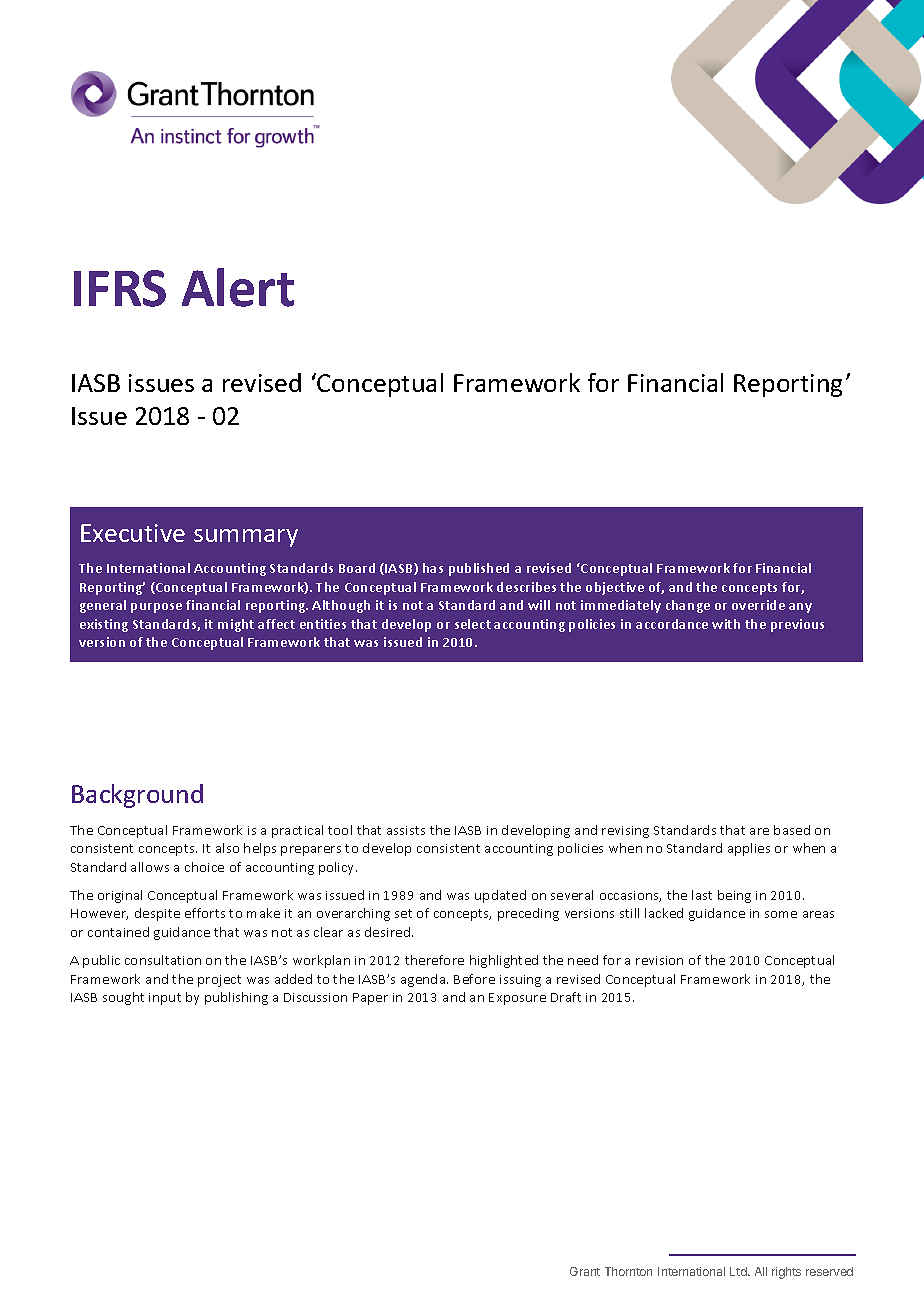  What do you see at coordinates (120, 288) in the document?
I see `IFRS` at bounding box center [120, 288].
